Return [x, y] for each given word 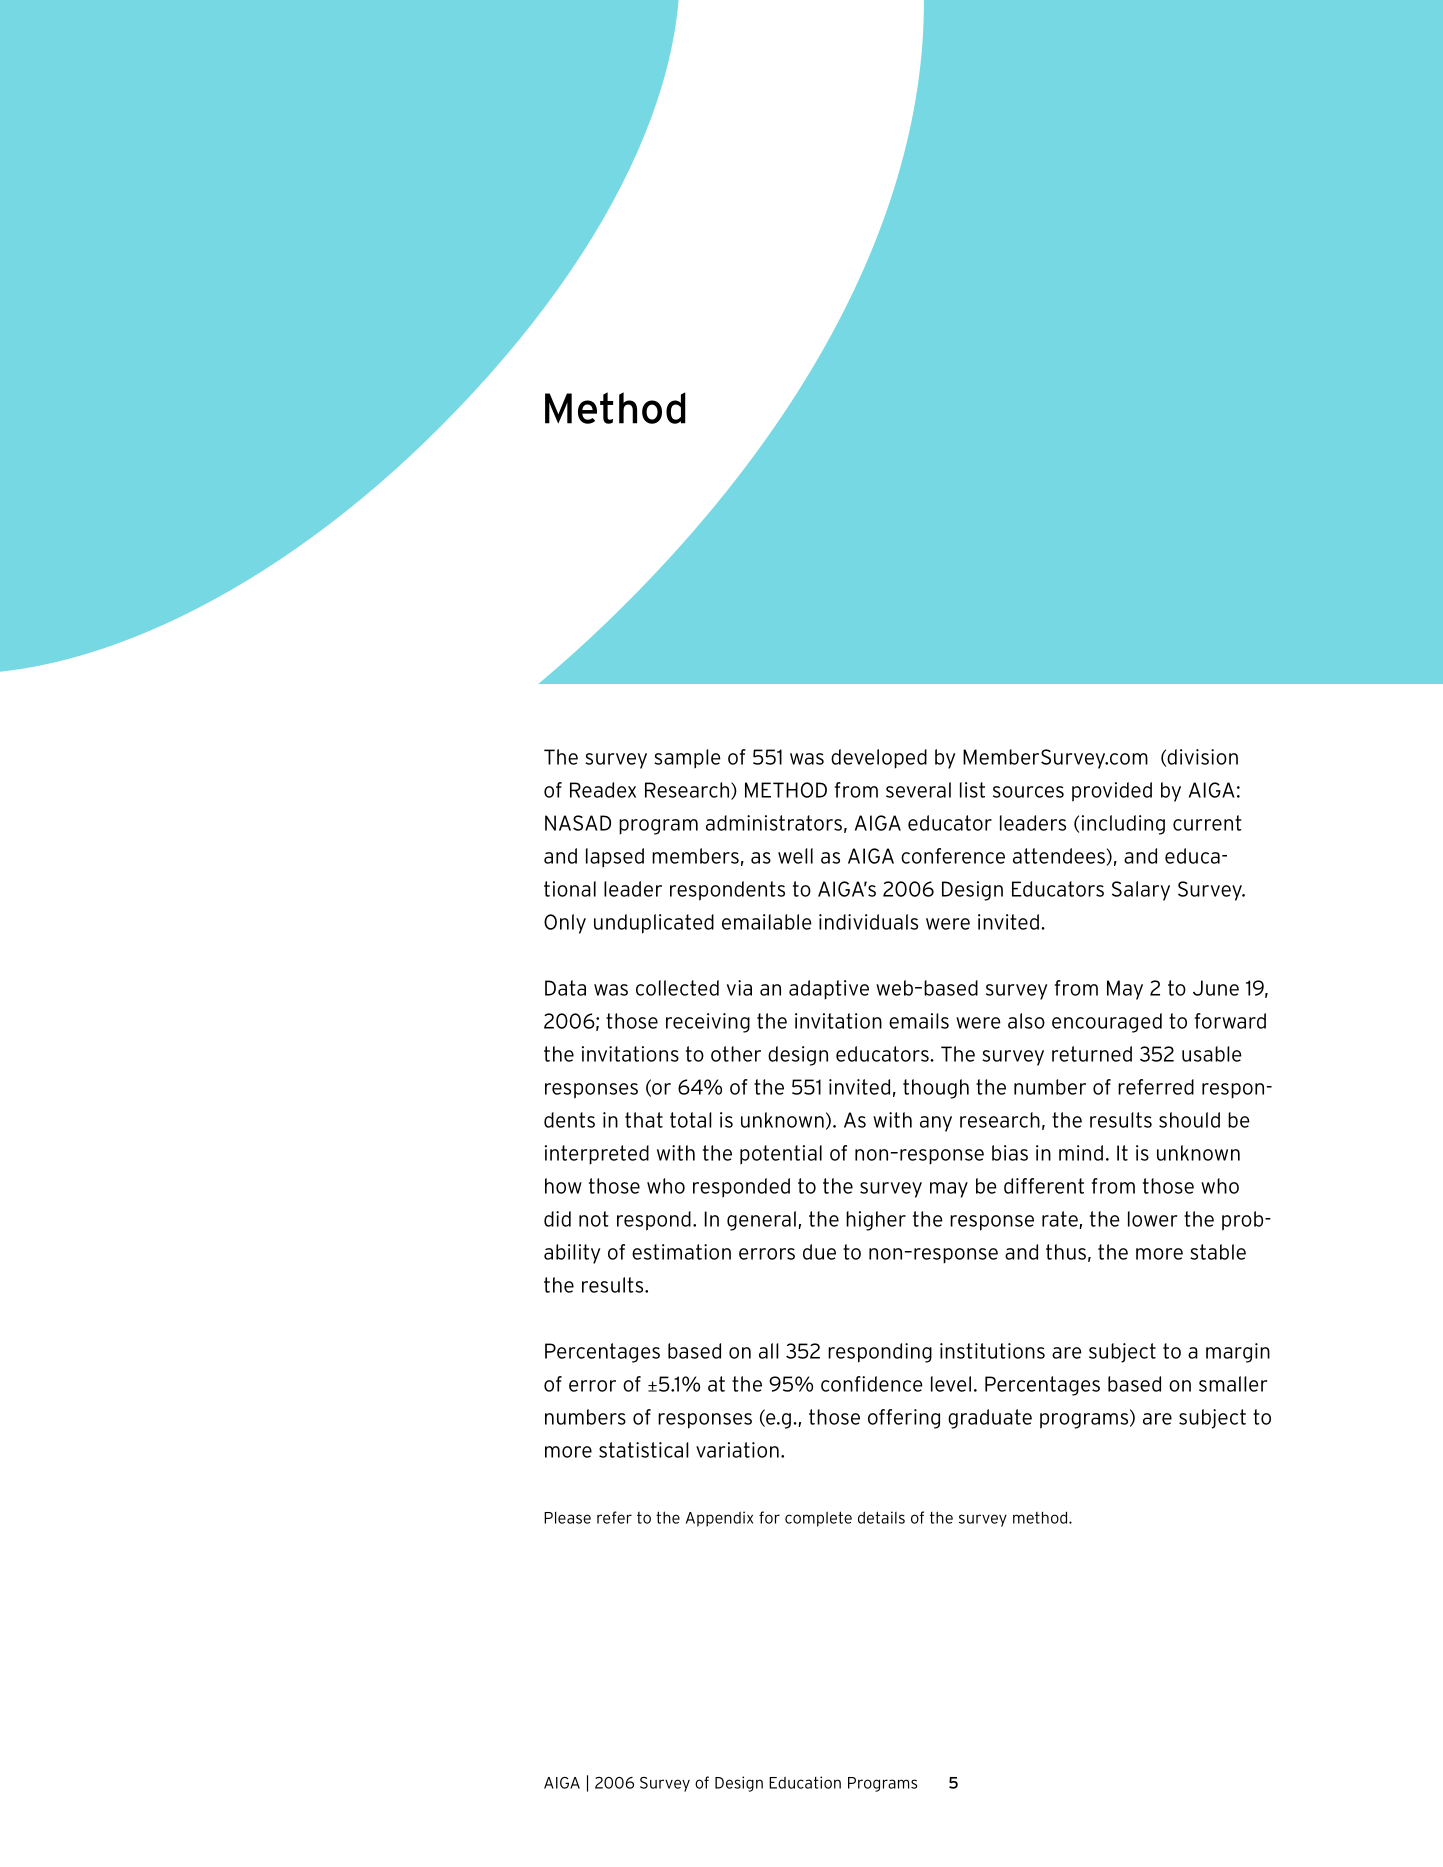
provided [1112, 792]
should [1189, 1120]
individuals [868, 922]
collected [677, 988]
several [918, 790]
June [1216, 988]
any [936, 1124]
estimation [681, 1252]
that [644, 1120]
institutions [992, 1351]
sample [687, 759]
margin [1238, 1353]
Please [567, 1518]
